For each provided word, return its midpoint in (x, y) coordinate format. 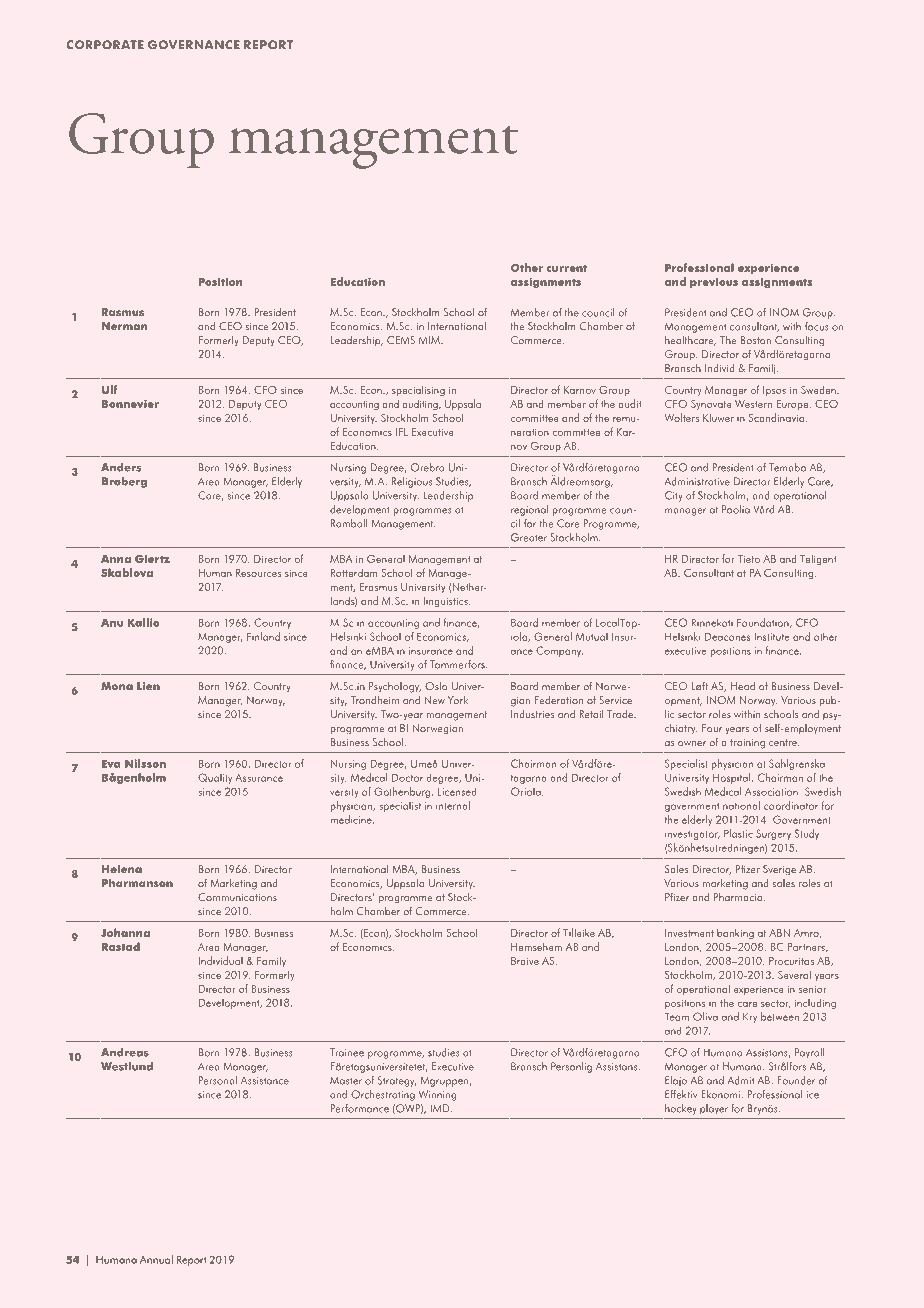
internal (453, 805)
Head (743, 686)
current (567, 268)
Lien (148, 686)
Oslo (436, 686)
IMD (441, 1108)
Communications (237, 897)
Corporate (105, 45)
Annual (156, 1259)
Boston (755, 340)
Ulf (109, 389)
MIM (430, 340)
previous (714, 283)
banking (735, 934)
